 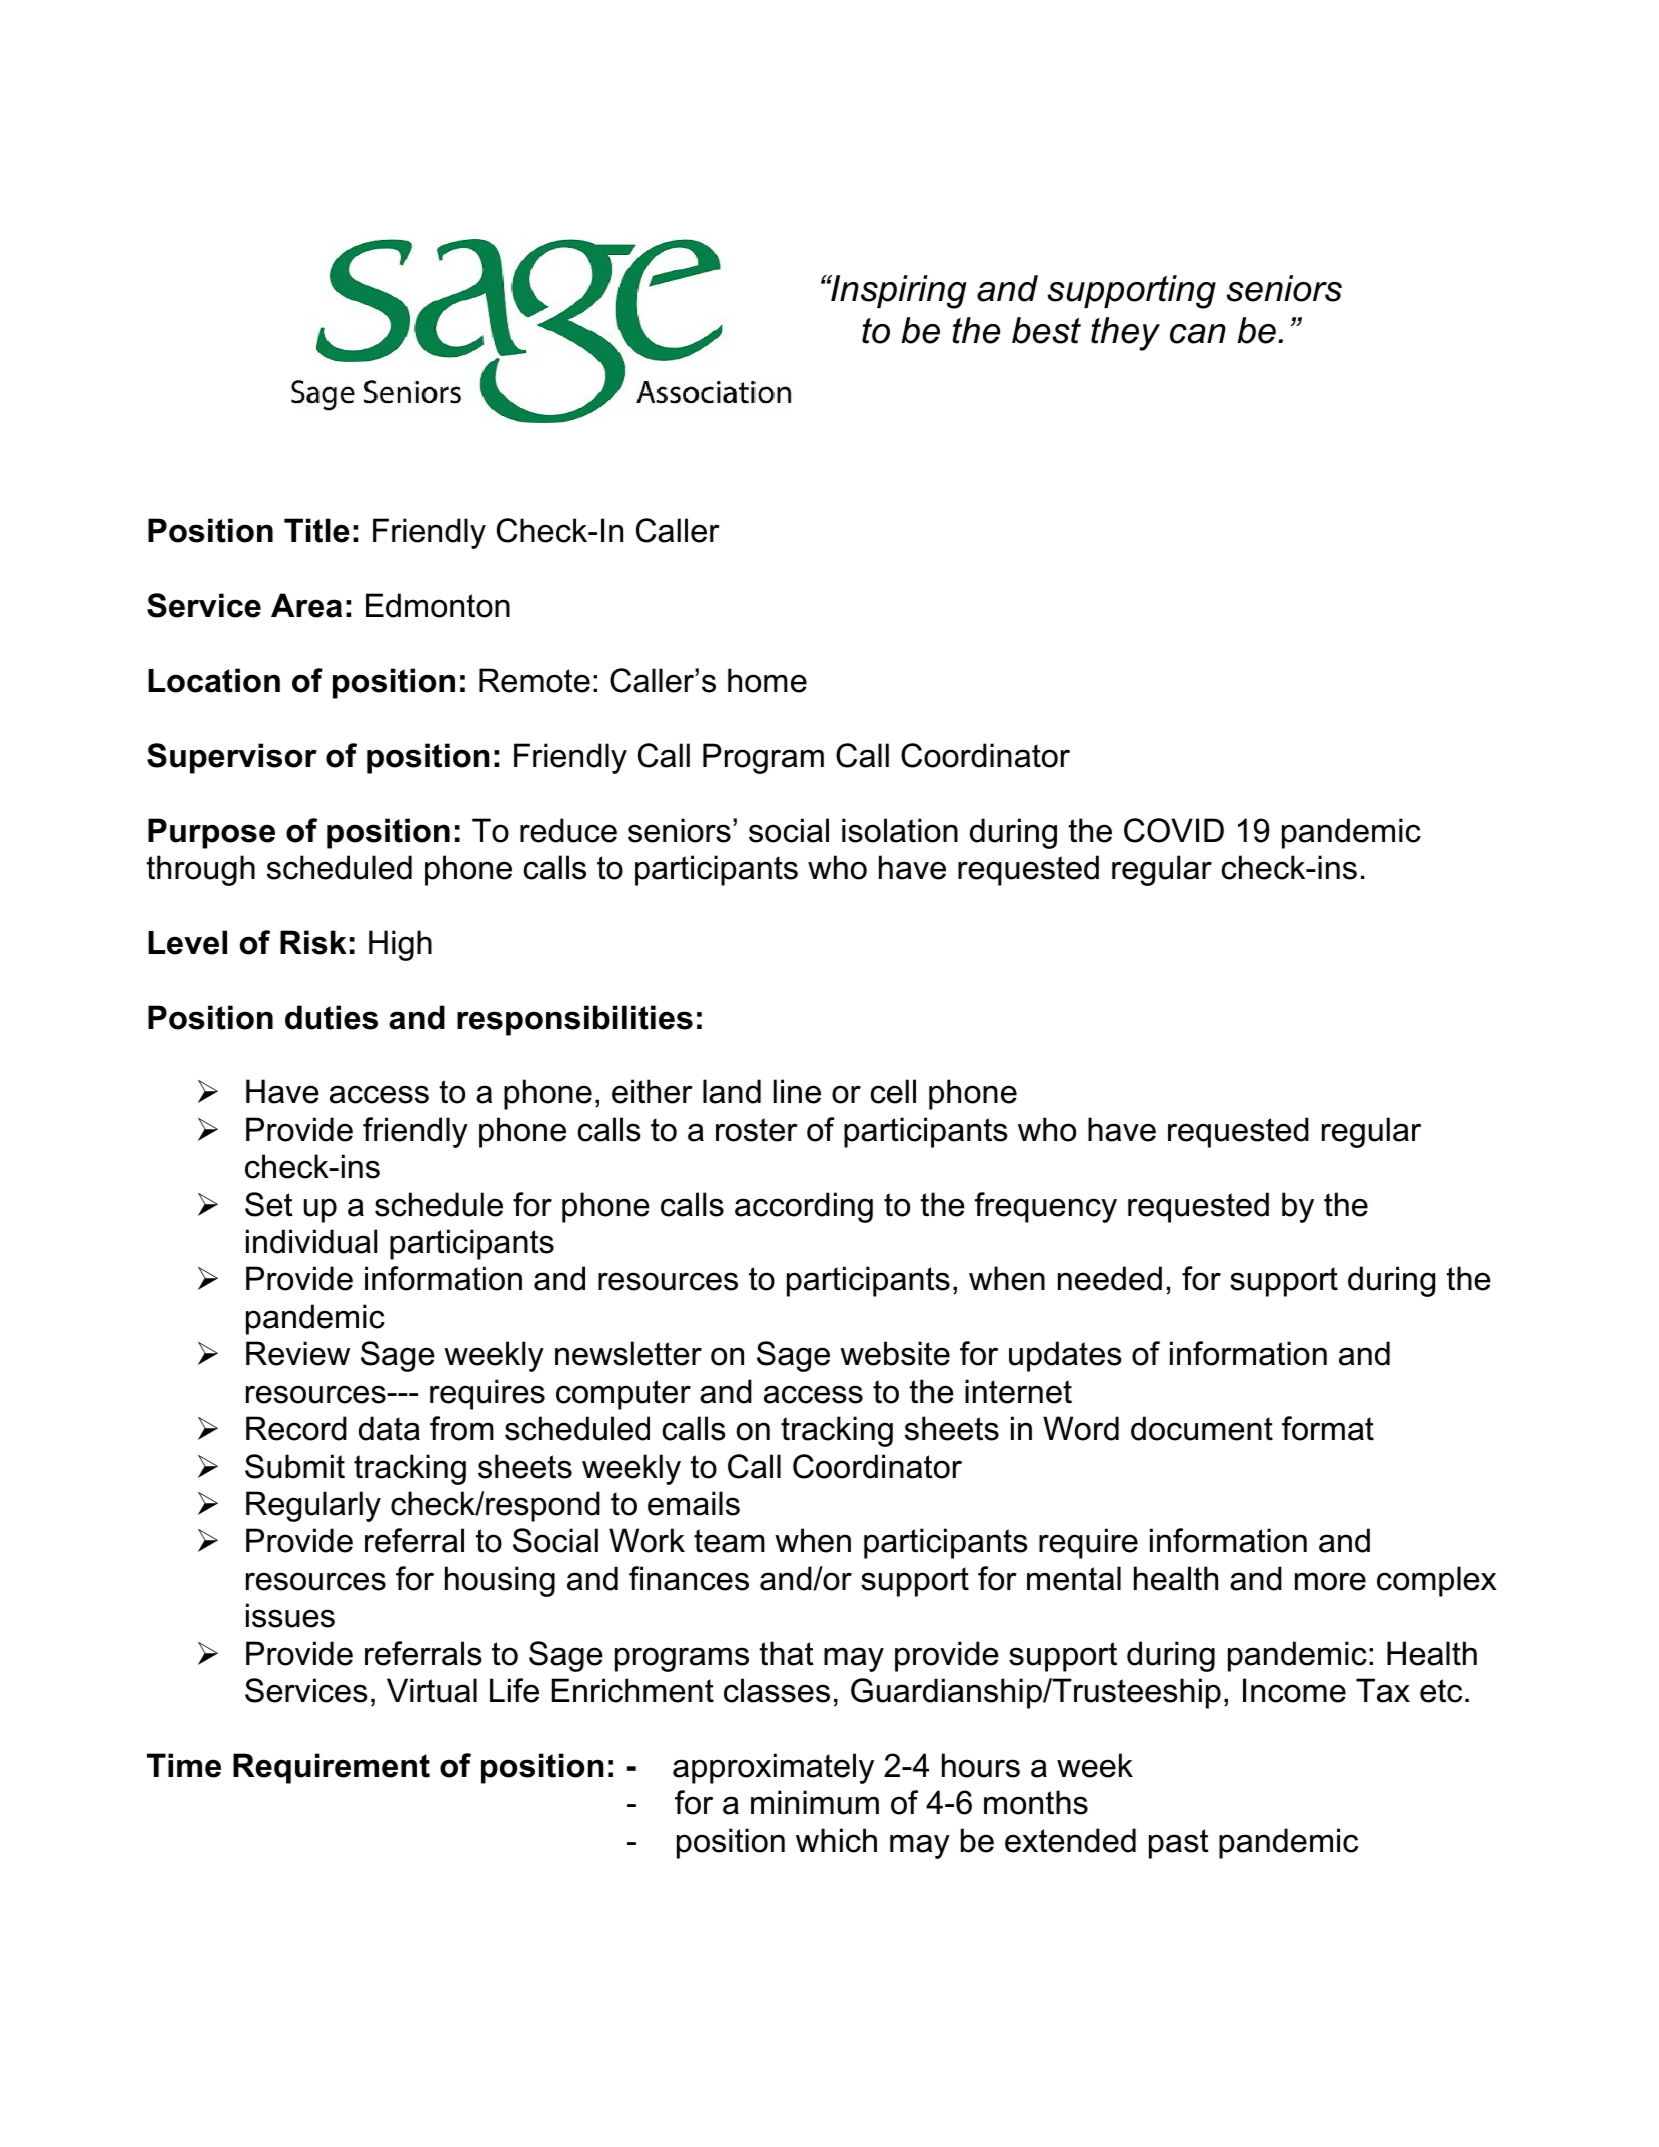 I want to click on best, so click(x=1046, y=330).
